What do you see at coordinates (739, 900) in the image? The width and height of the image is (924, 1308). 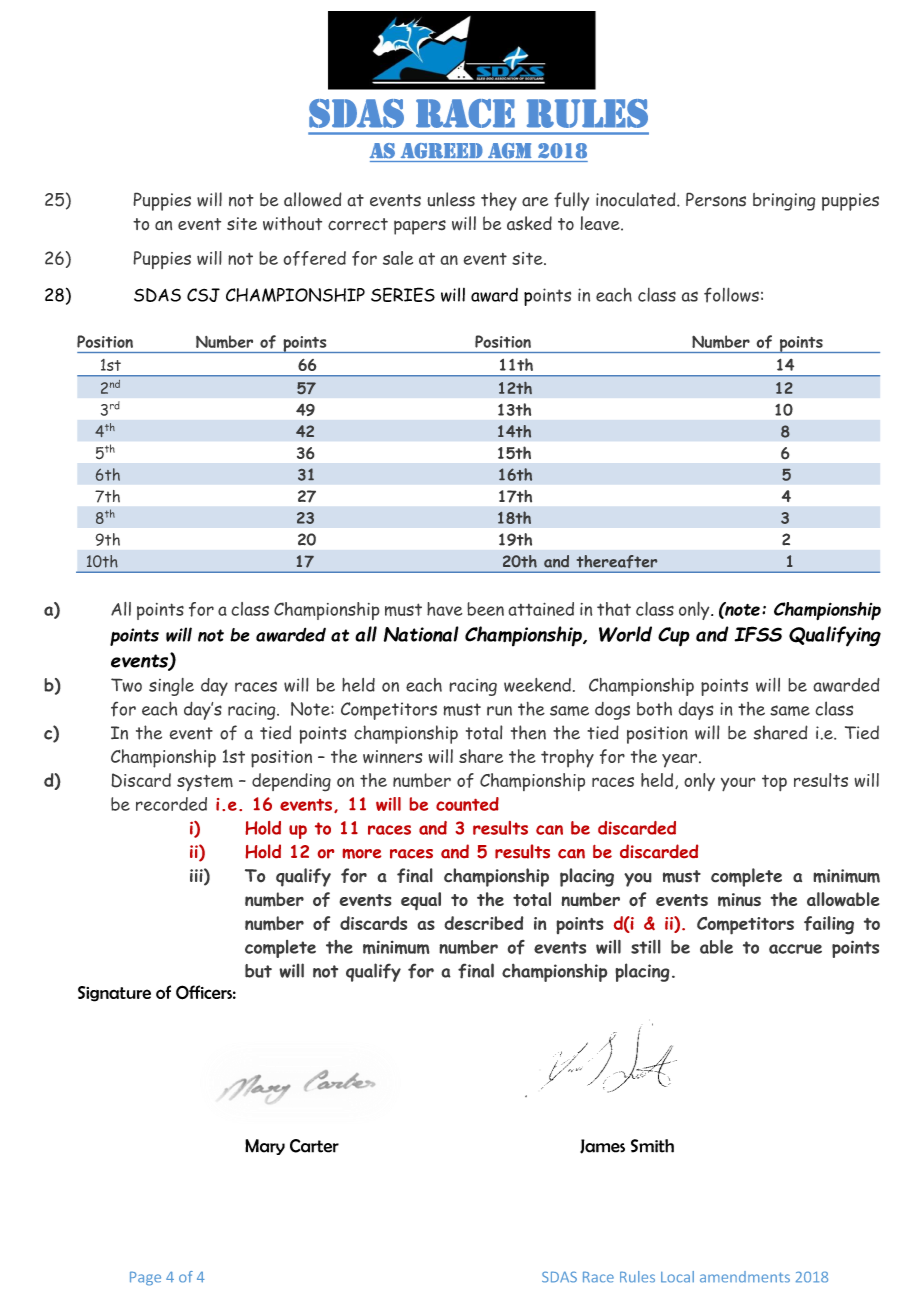 I see `minus` at bounding box center [739, 900].
